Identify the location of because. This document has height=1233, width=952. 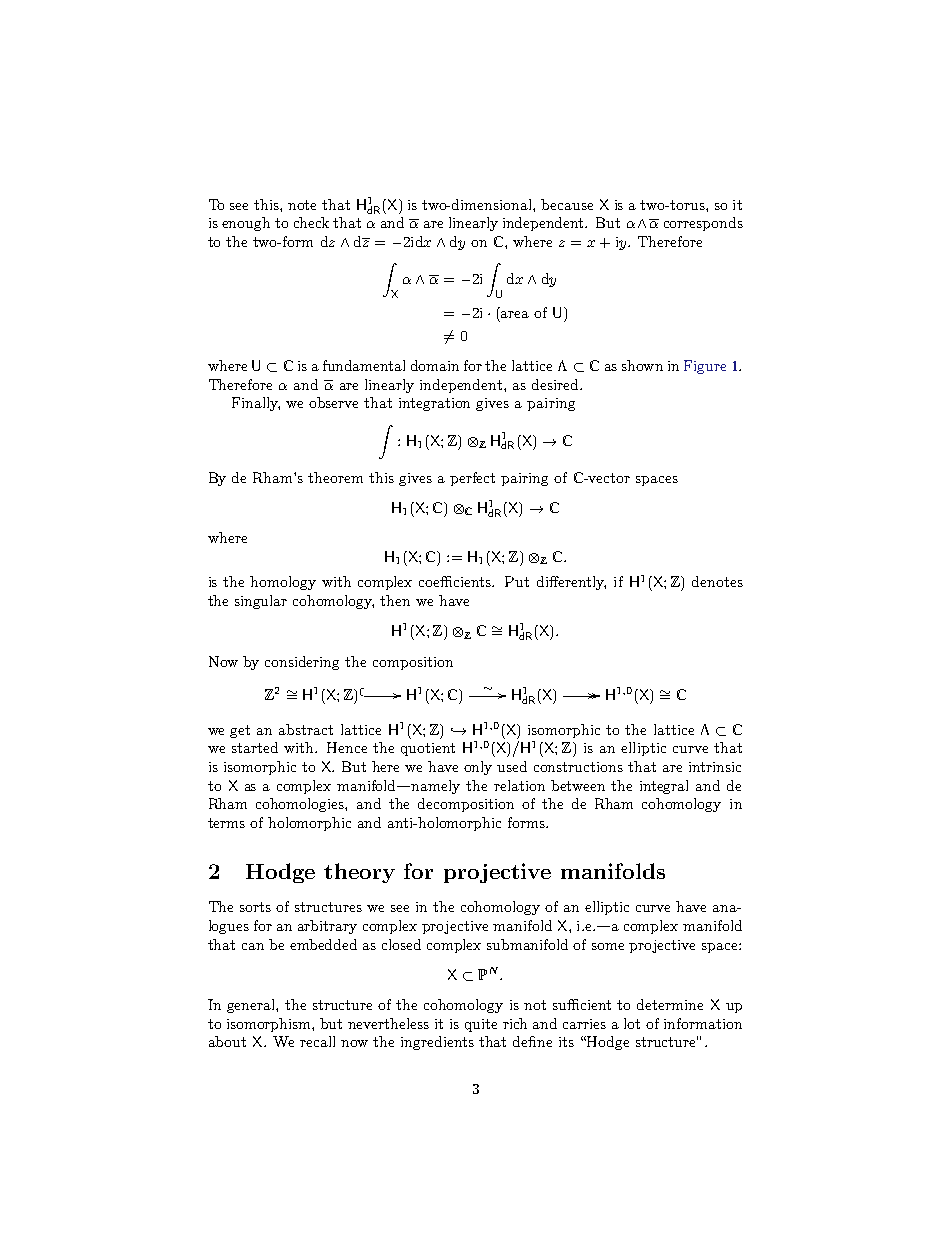
(567, 204).
